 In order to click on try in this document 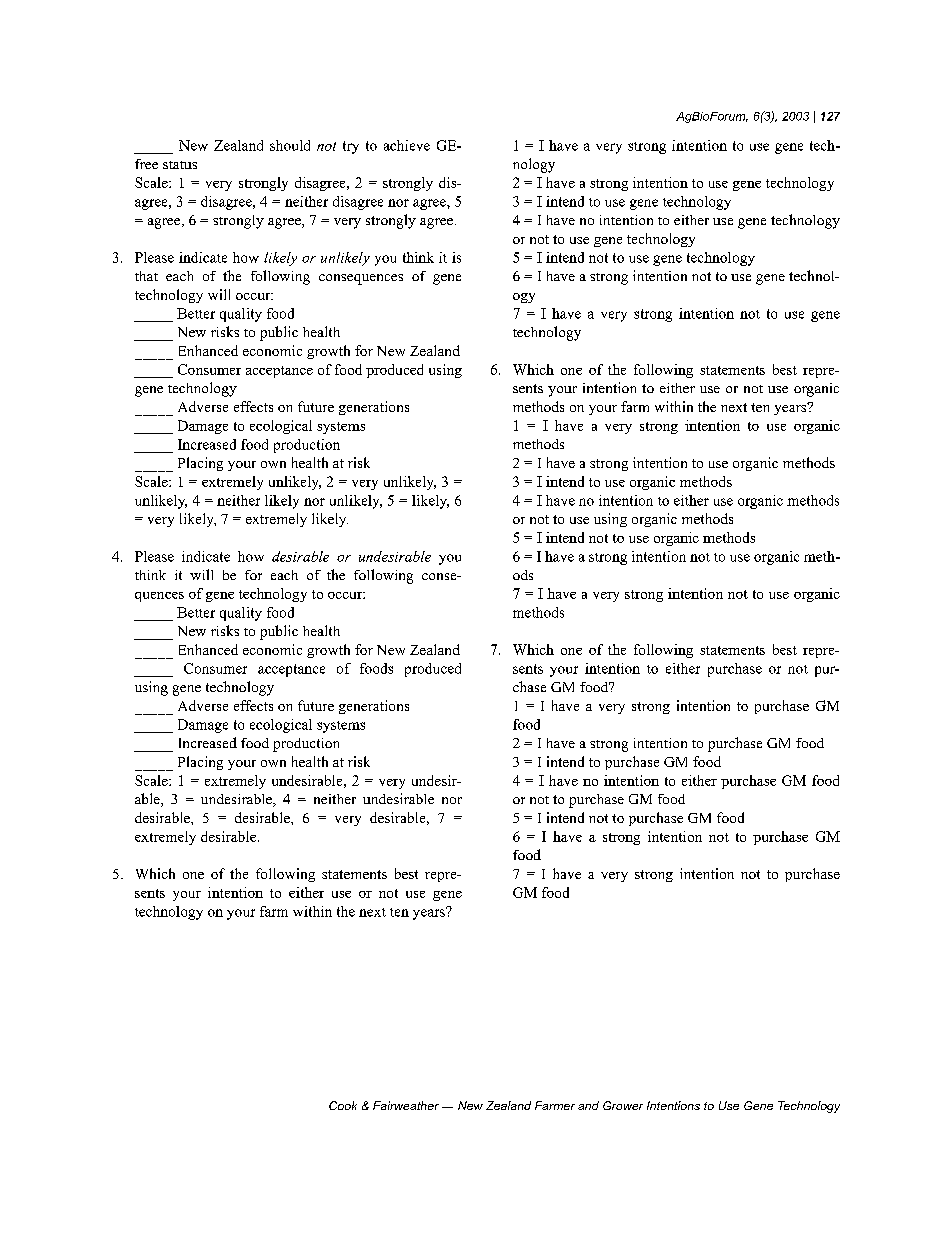, I will do `click(351, 147)`.
